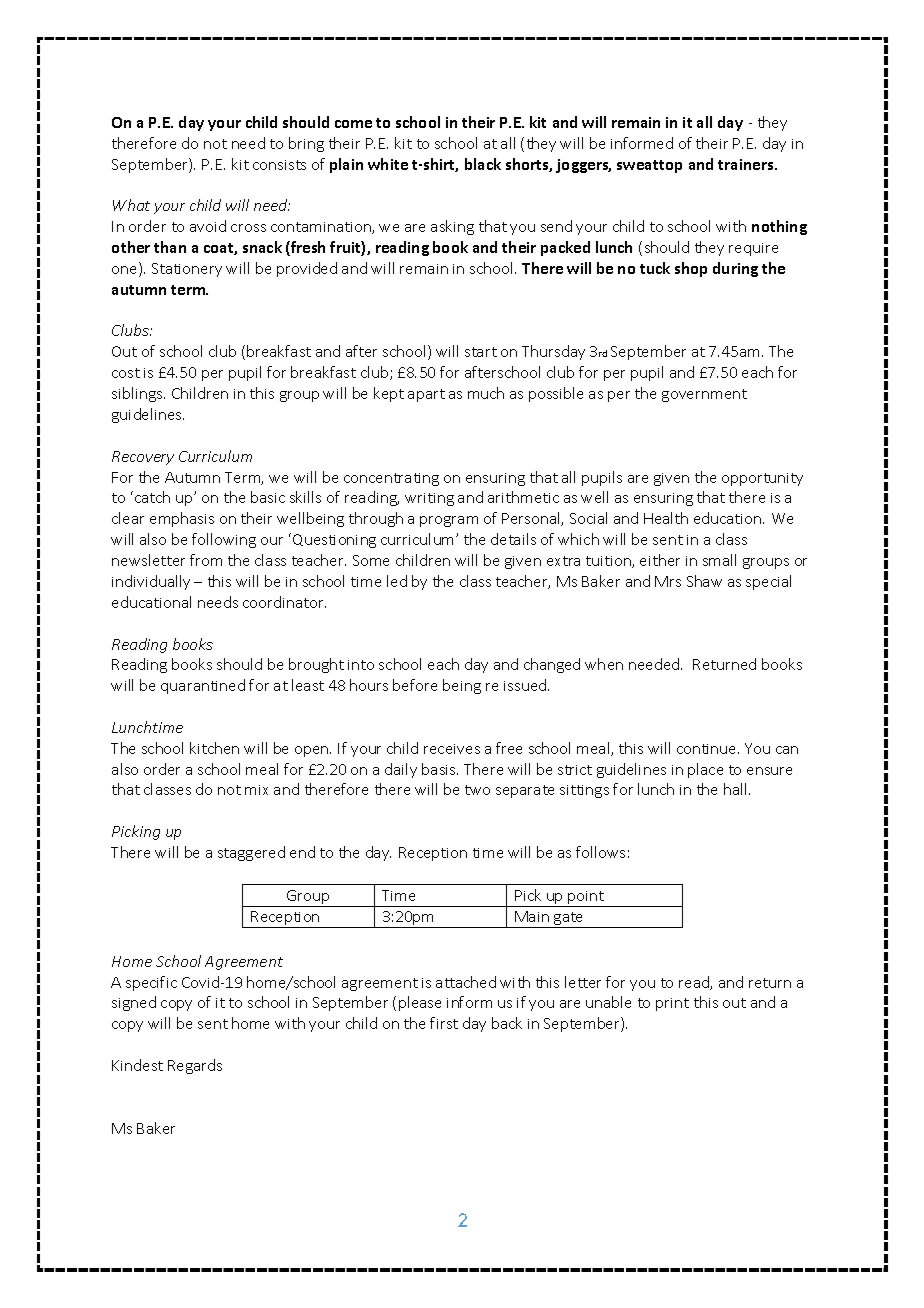 This screenshot has height=1308, width=924. What do you see at coordinates (747, 164) in the screenshot?
I see `trainers` at bounding box center [747, 164].
